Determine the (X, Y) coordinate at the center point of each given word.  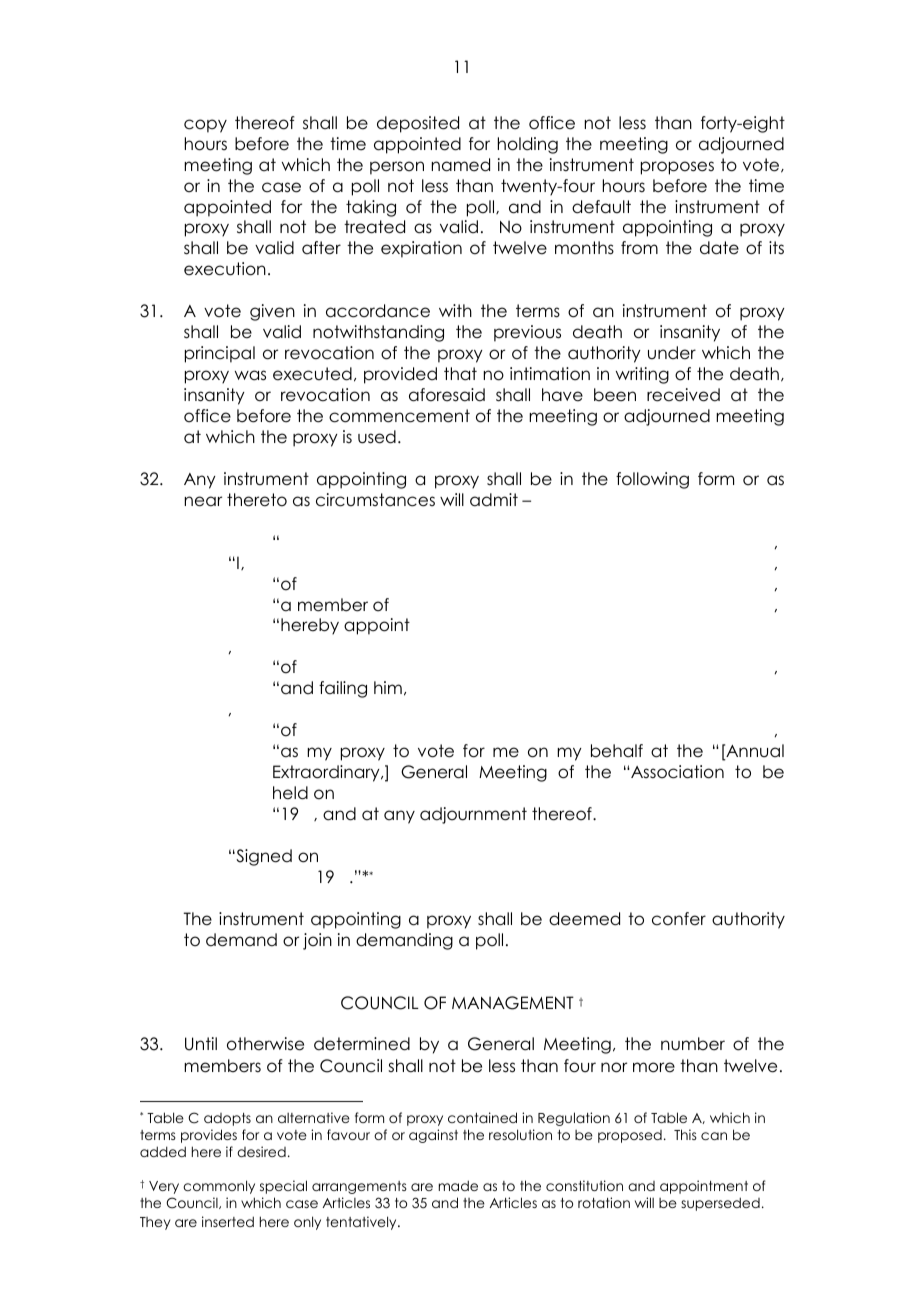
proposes (677, 168)
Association (677, 772)
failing (343, 689)
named (461, 165)
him (388, 687)
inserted (228, 1221)
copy (205, 126)
